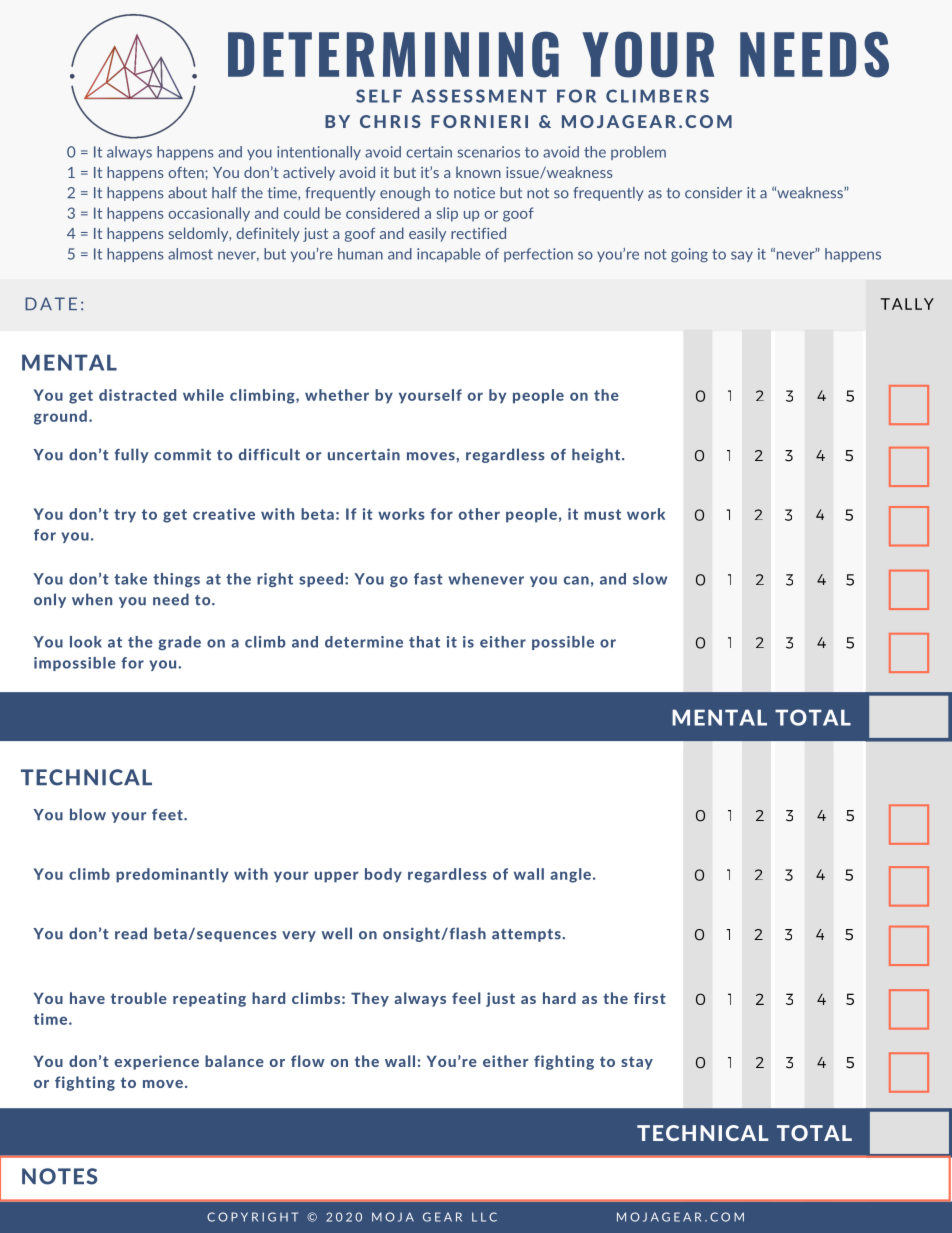 Image resolution: width=952 pixels, height=1233 pixels. I want to click on angle, so click(570, 875).
